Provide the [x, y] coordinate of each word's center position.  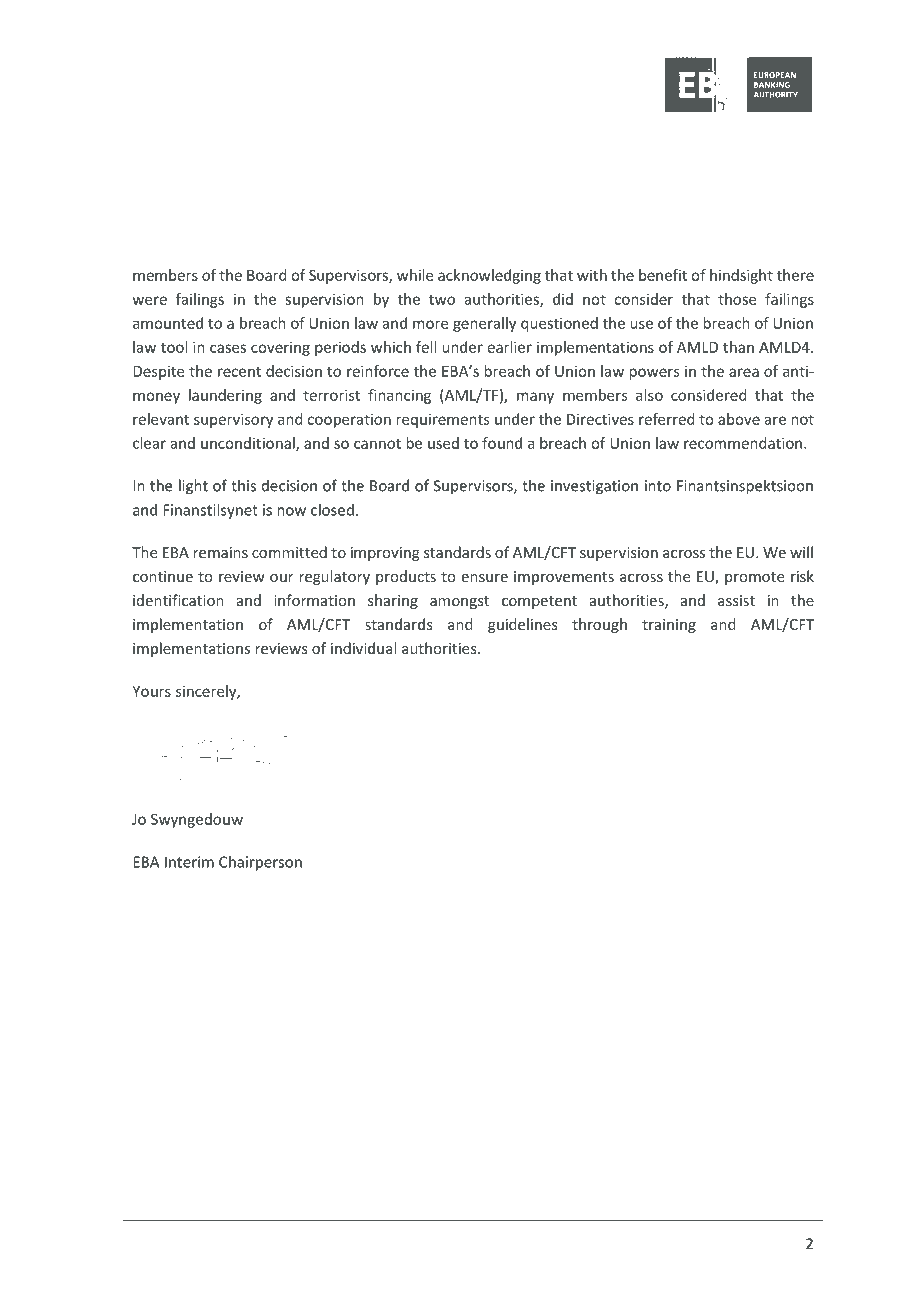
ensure [485, 578]
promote [754, 578]
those [737, 299]
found [502, 443]
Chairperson [260, 863]
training [669, 626]
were [150, 300]
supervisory [233, 420]
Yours [151, 691]
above [739, 419]
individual [363, 648]
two [442, 300]
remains [220, 552]
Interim [189, 862]
